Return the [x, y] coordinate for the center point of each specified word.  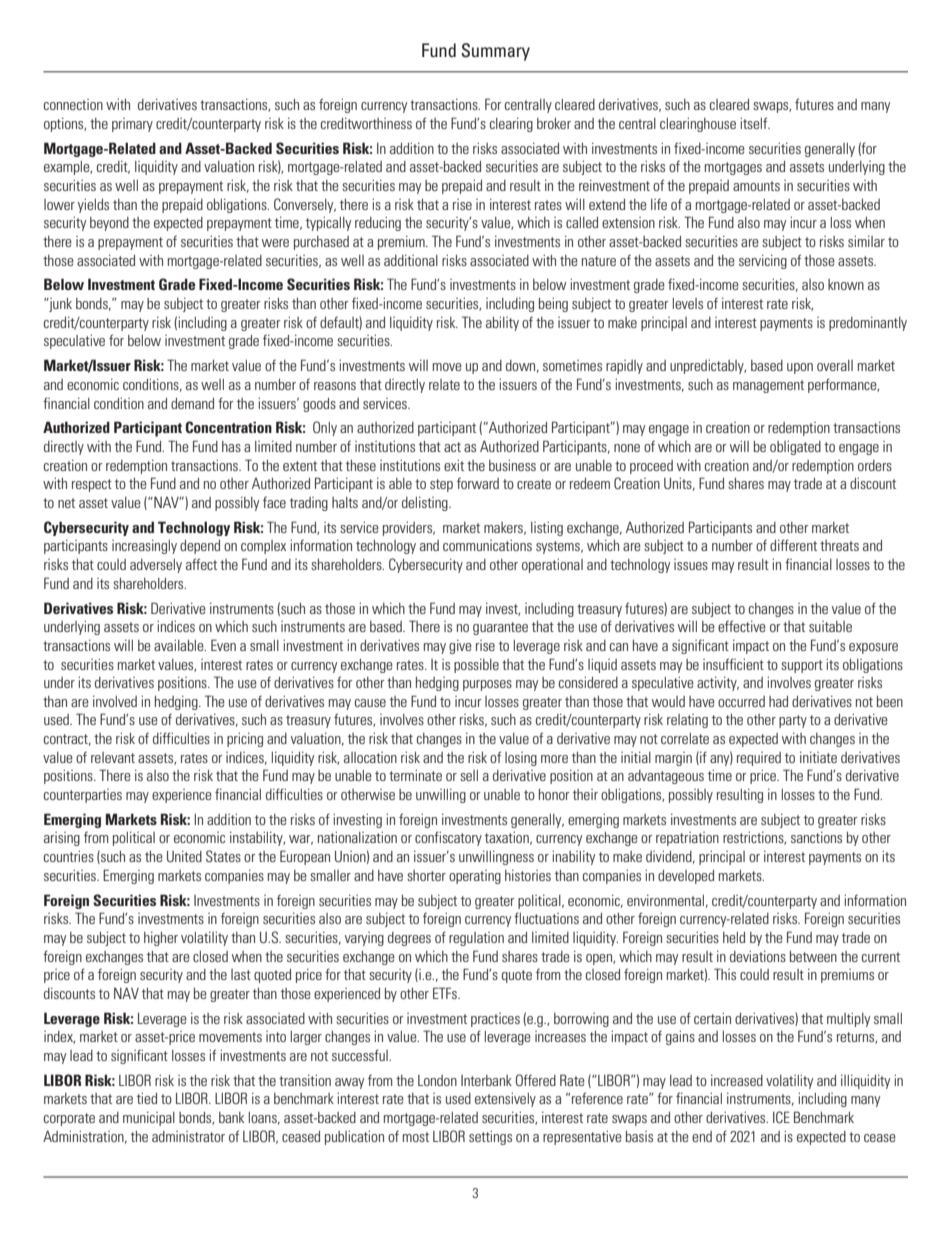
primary [132, 125]
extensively [505, 1100]
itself [755, 123]
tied [147, 1098]
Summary [495, 52]
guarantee [500, 628]
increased [737, 1080]
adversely [156, 566]
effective [742, 626]
